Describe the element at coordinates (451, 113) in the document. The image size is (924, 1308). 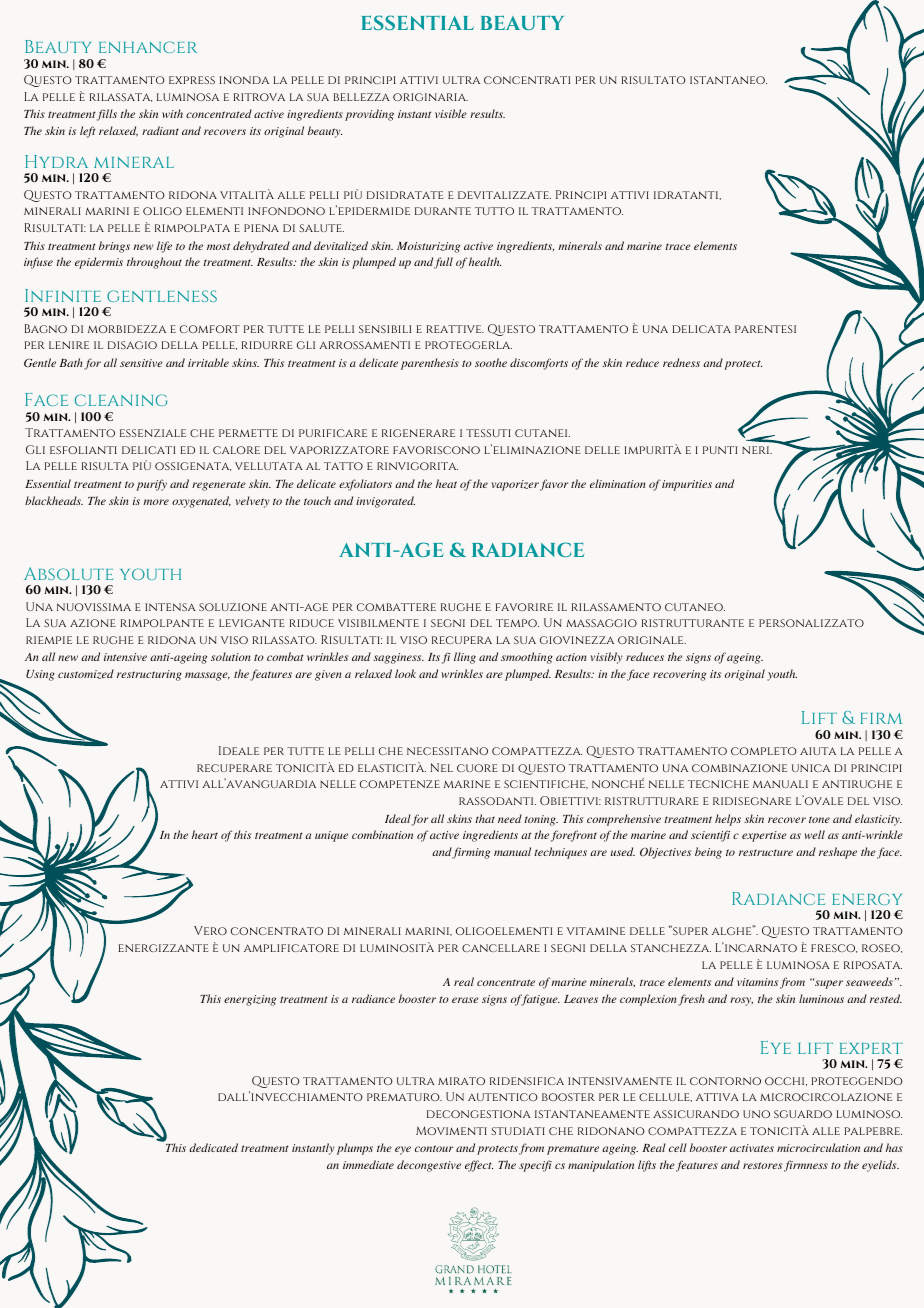
I see `visible` at that location.
